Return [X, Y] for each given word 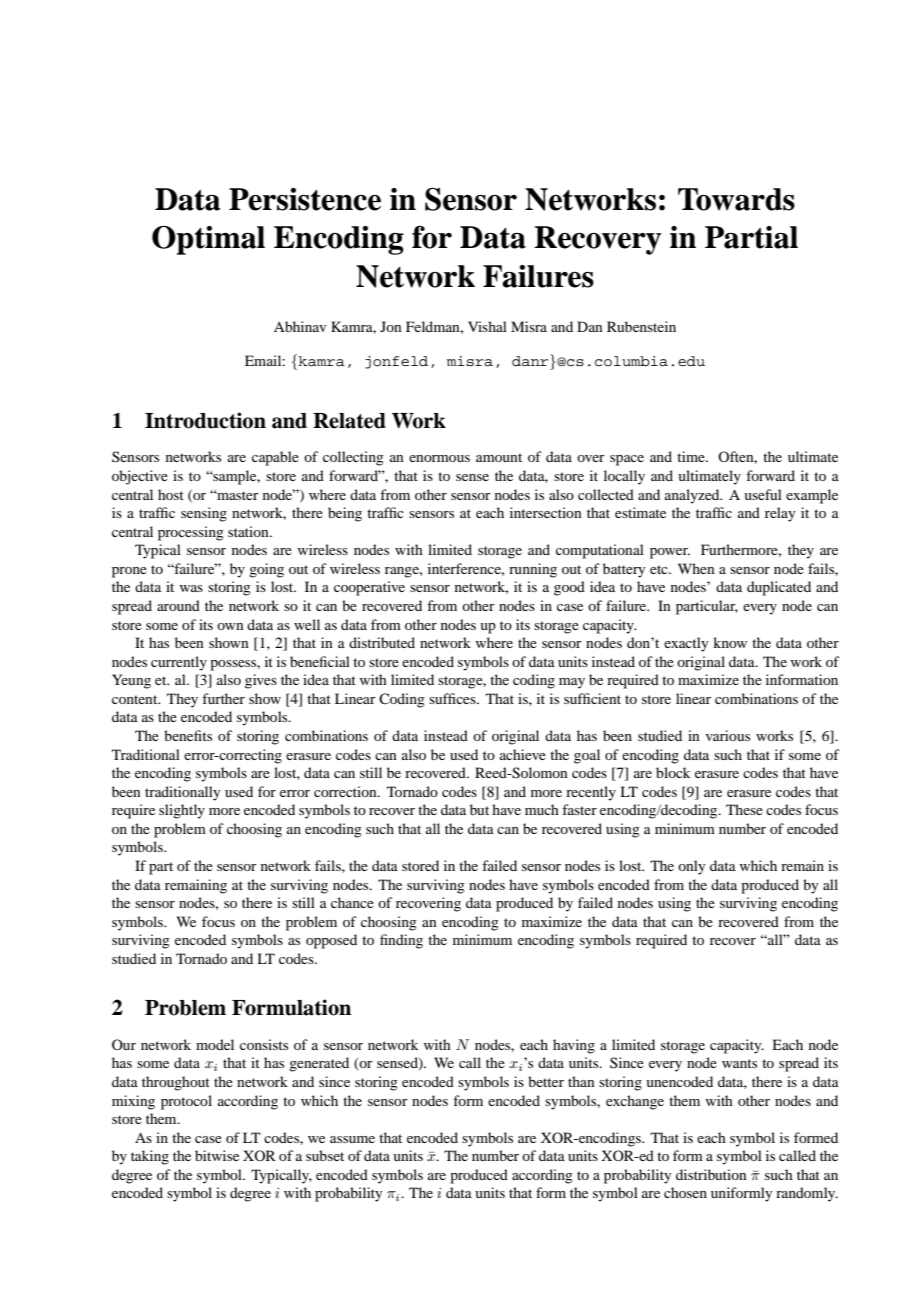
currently [179, 663]
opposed [331, 941]
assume [352, 1139]
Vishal [487, 326]
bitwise [217, 1155]
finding [401, 941]
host [171, 494]
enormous [439, 458]
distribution [711, 1174]
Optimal [208, 240]
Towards [736, 199]
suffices [453, 698]
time [692, 456]
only [691, 867]
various [728, 735]
